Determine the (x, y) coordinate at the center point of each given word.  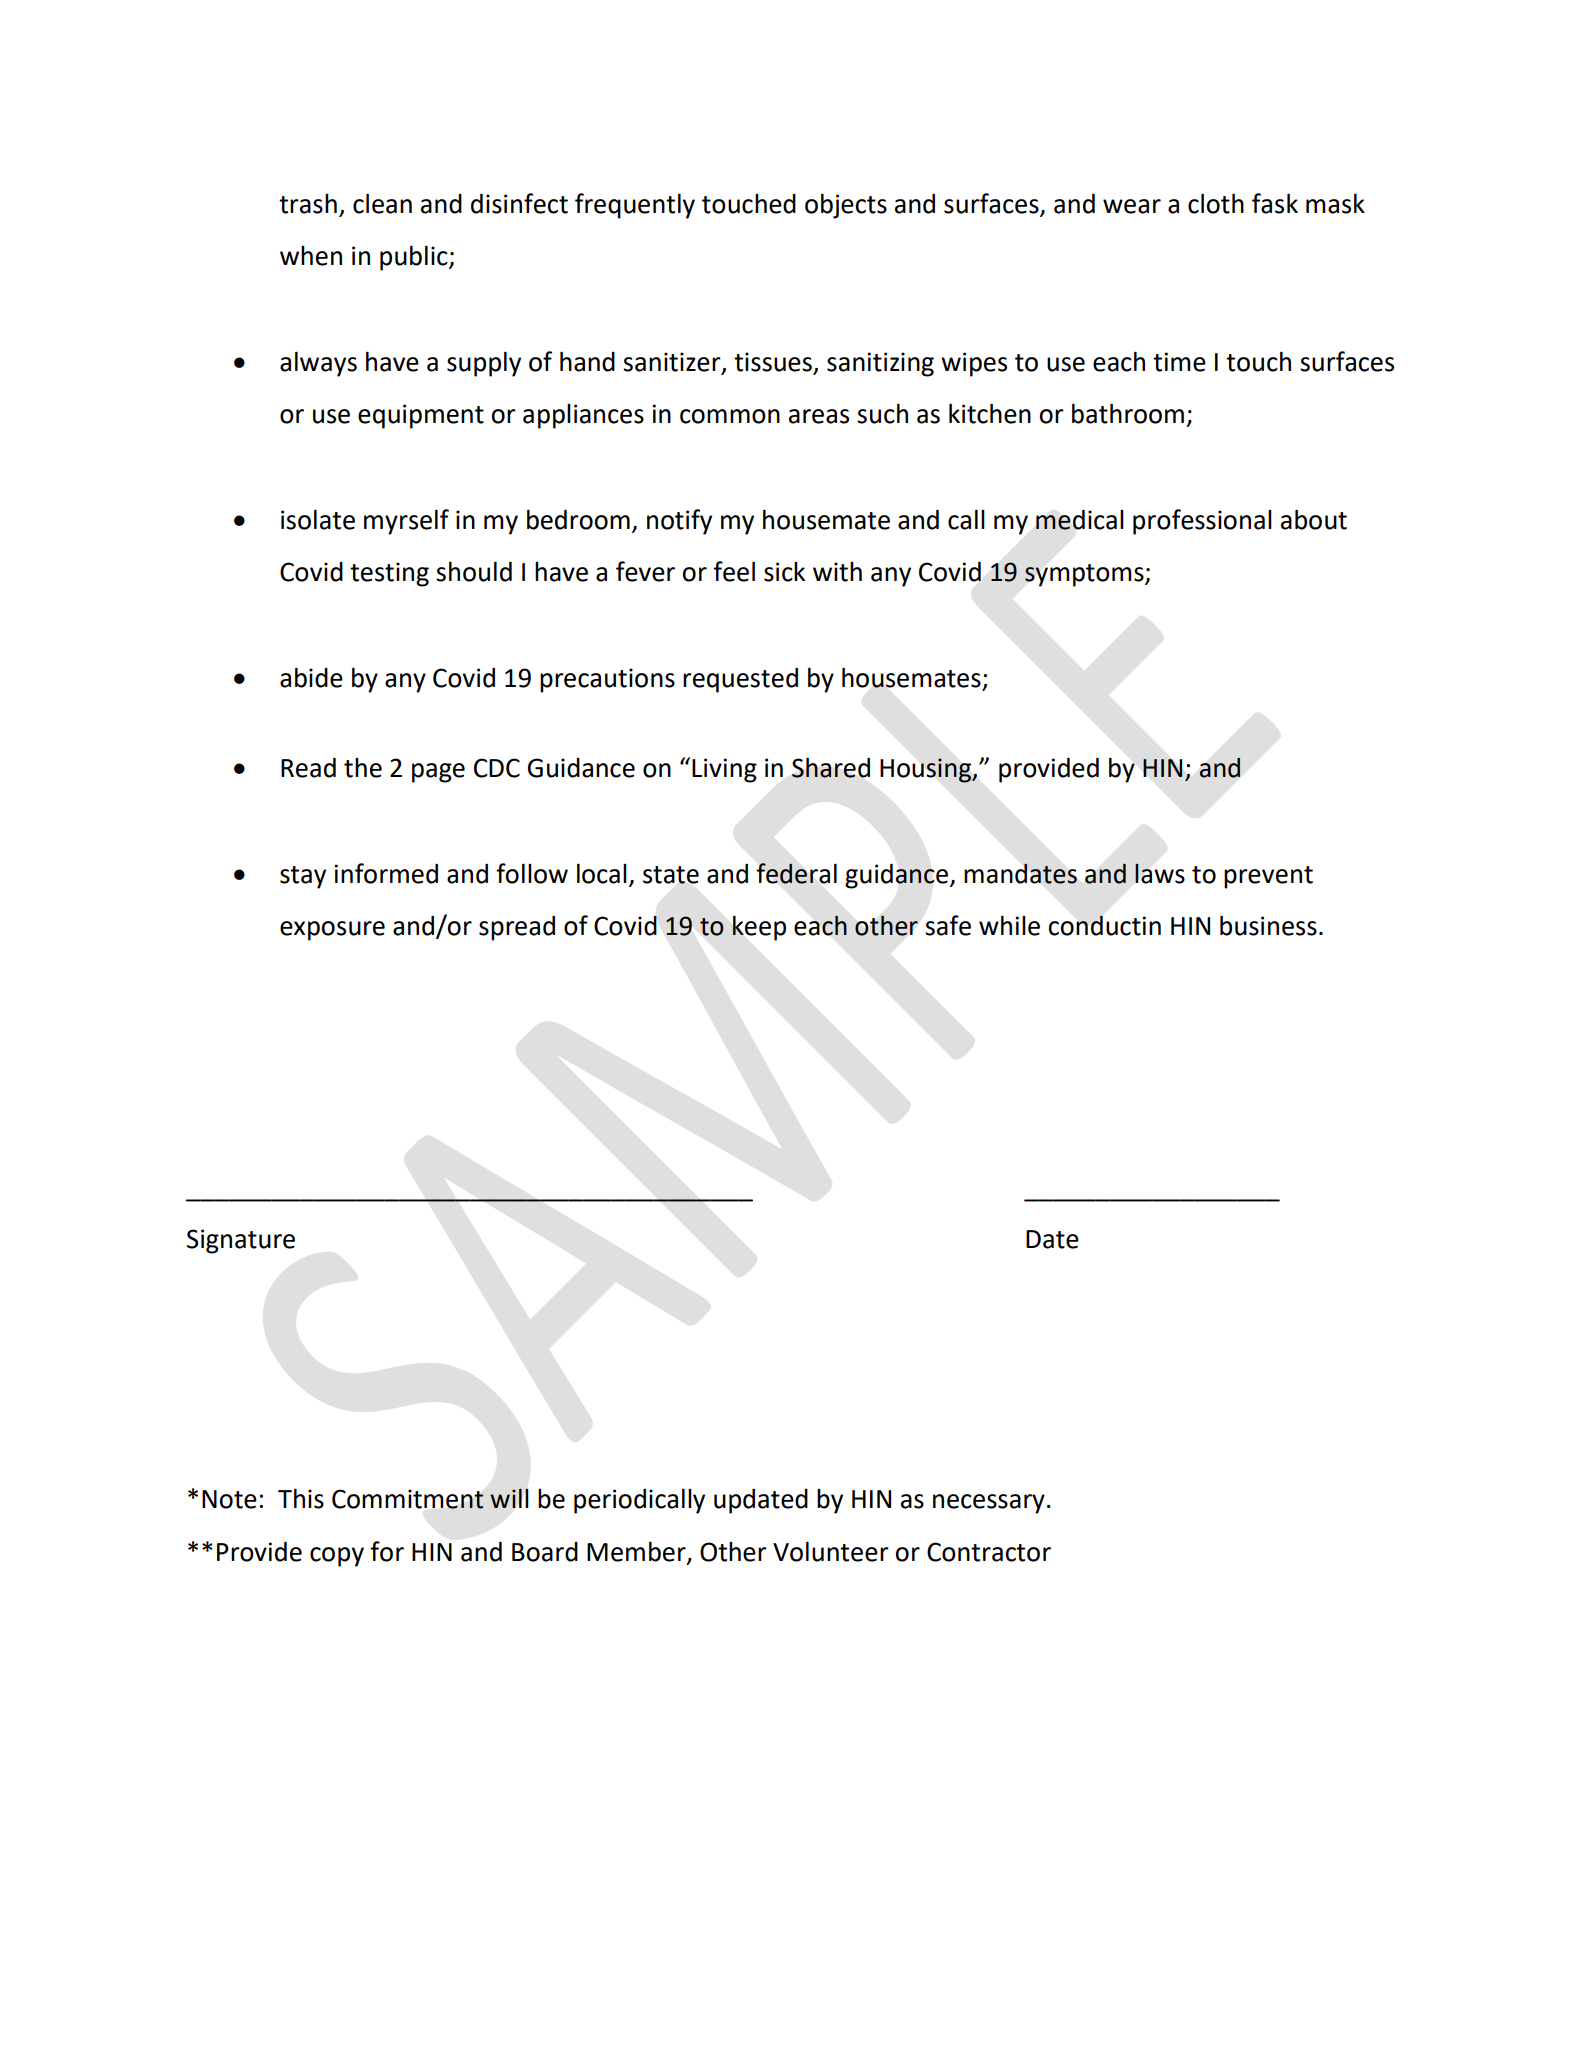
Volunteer (831, 1552)
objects (846, 206)
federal (797, 873)
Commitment (408, 1499)
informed (386, 873)
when (311, 256)
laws (1160, 873)
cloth (1216, 203)
